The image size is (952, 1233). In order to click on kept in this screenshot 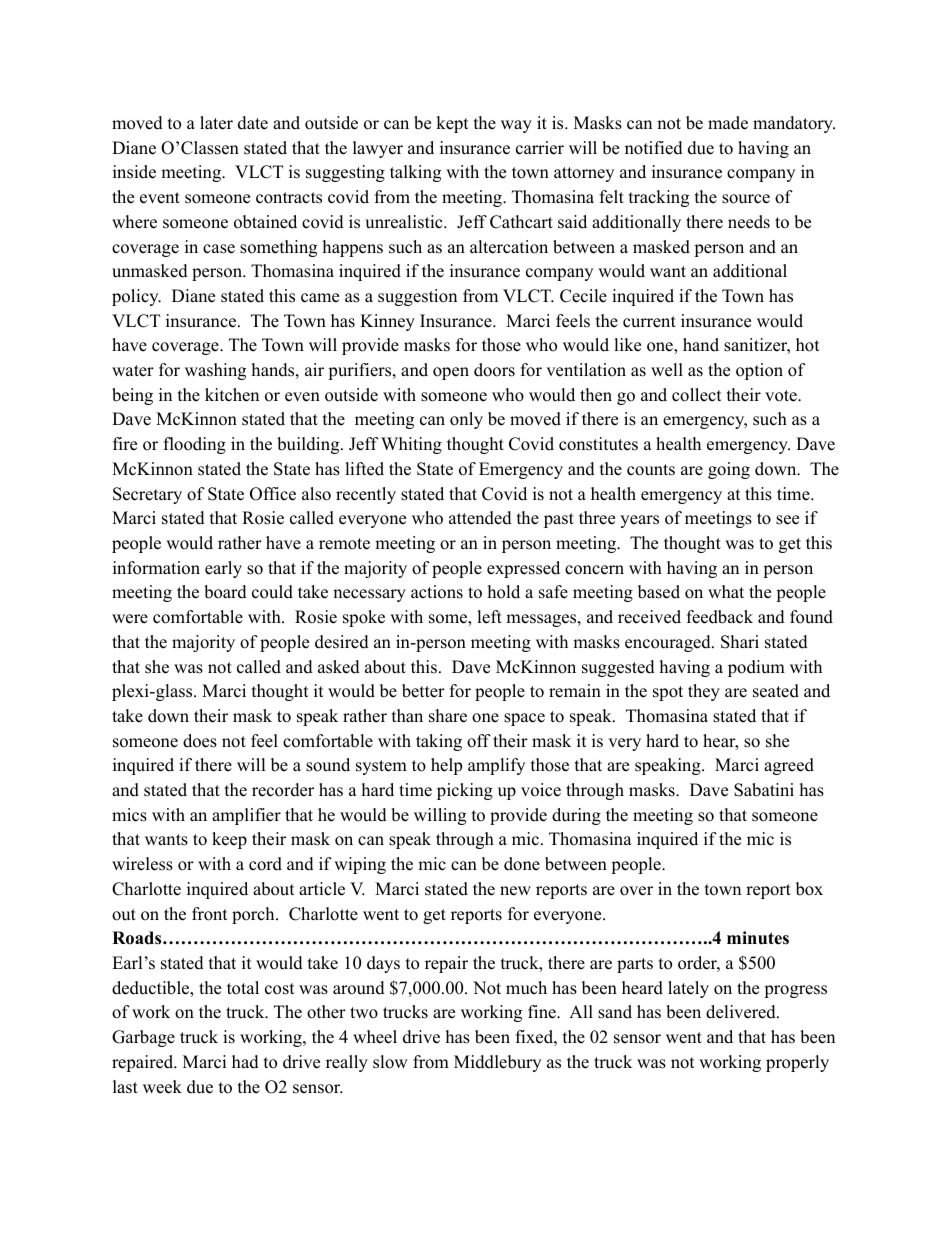, I will do `click(452, 124)`.
